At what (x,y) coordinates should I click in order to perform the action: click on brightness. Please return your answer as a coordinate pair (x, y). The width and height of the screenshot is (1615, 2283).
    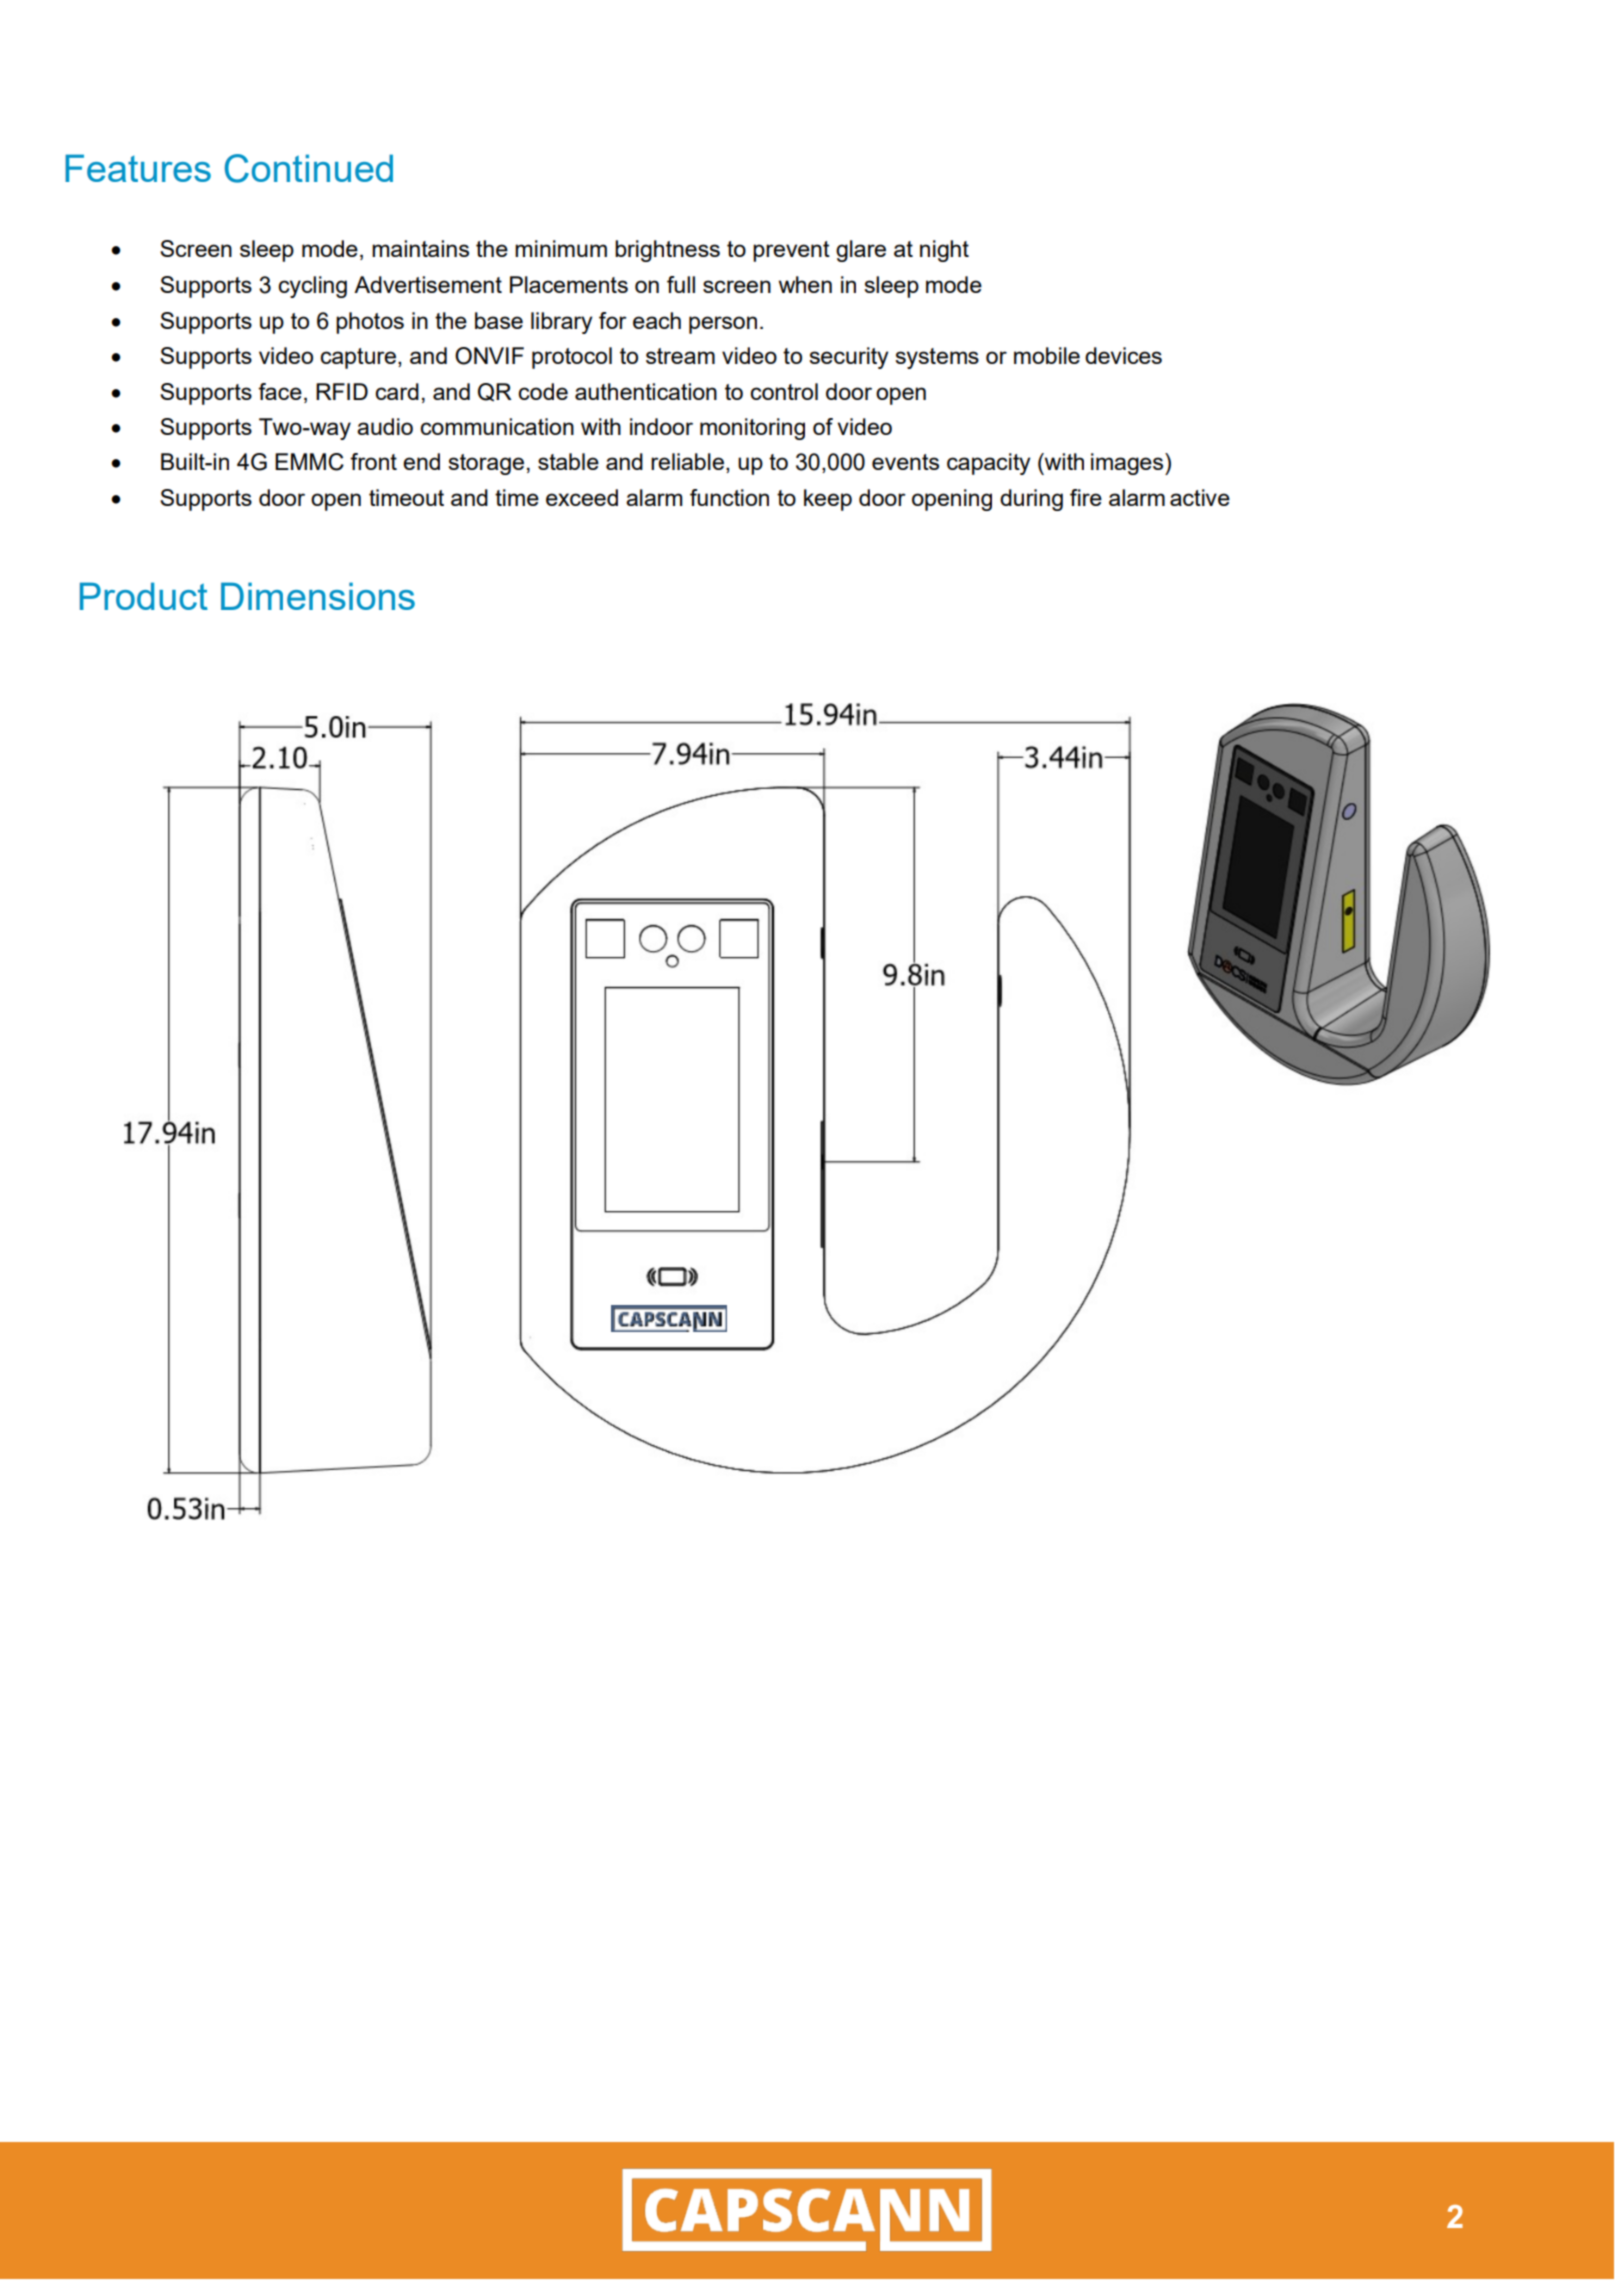
    Looking at the image, I should click on (667, 251).
